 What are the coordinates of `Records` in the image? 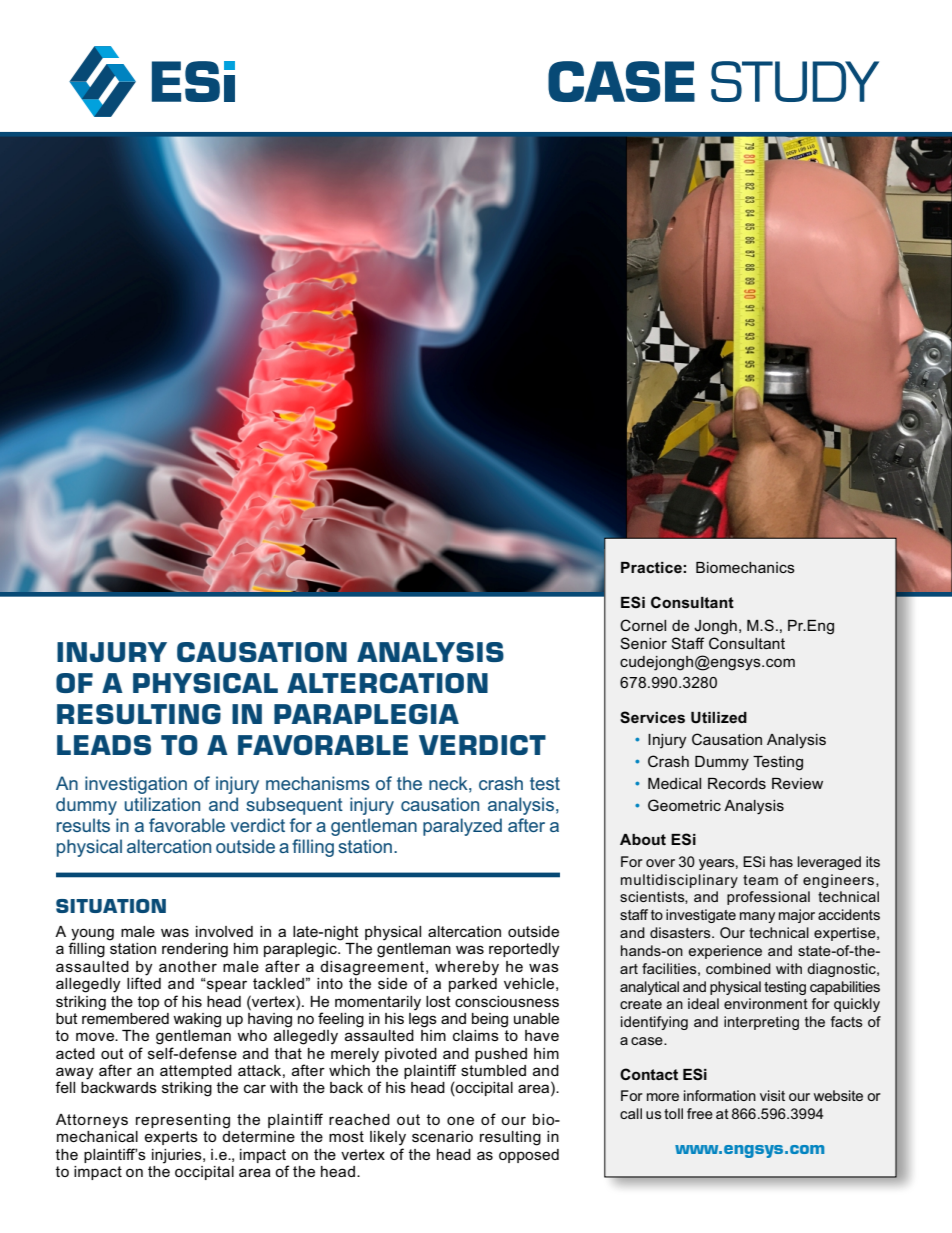 It's located at (737, 783).
